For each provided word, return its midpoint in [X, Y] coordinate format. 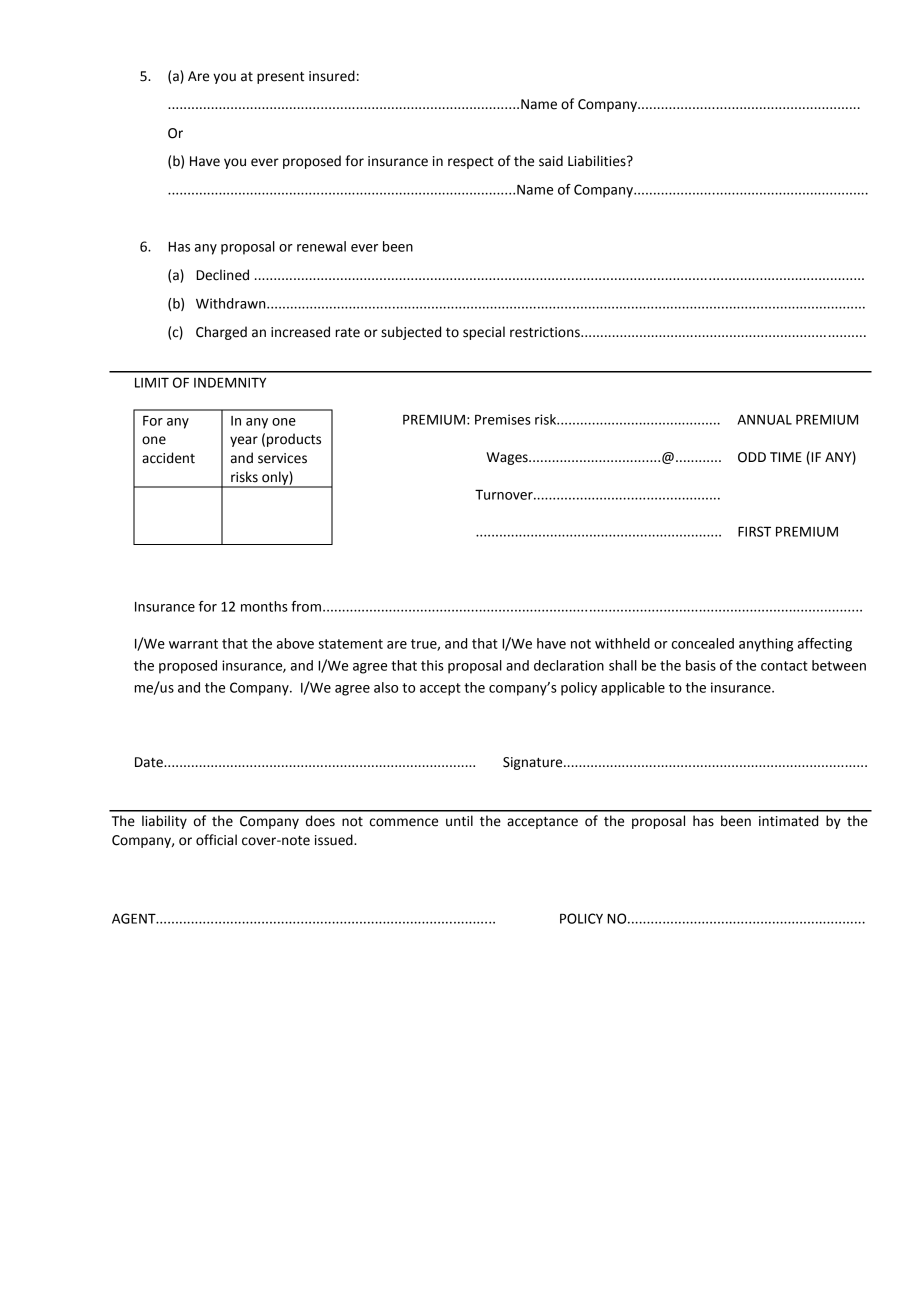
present [280, 78]
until [459, 821]
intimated [788, 821]
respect [471, 163]
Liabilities [598, 161]
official [216, 840]
